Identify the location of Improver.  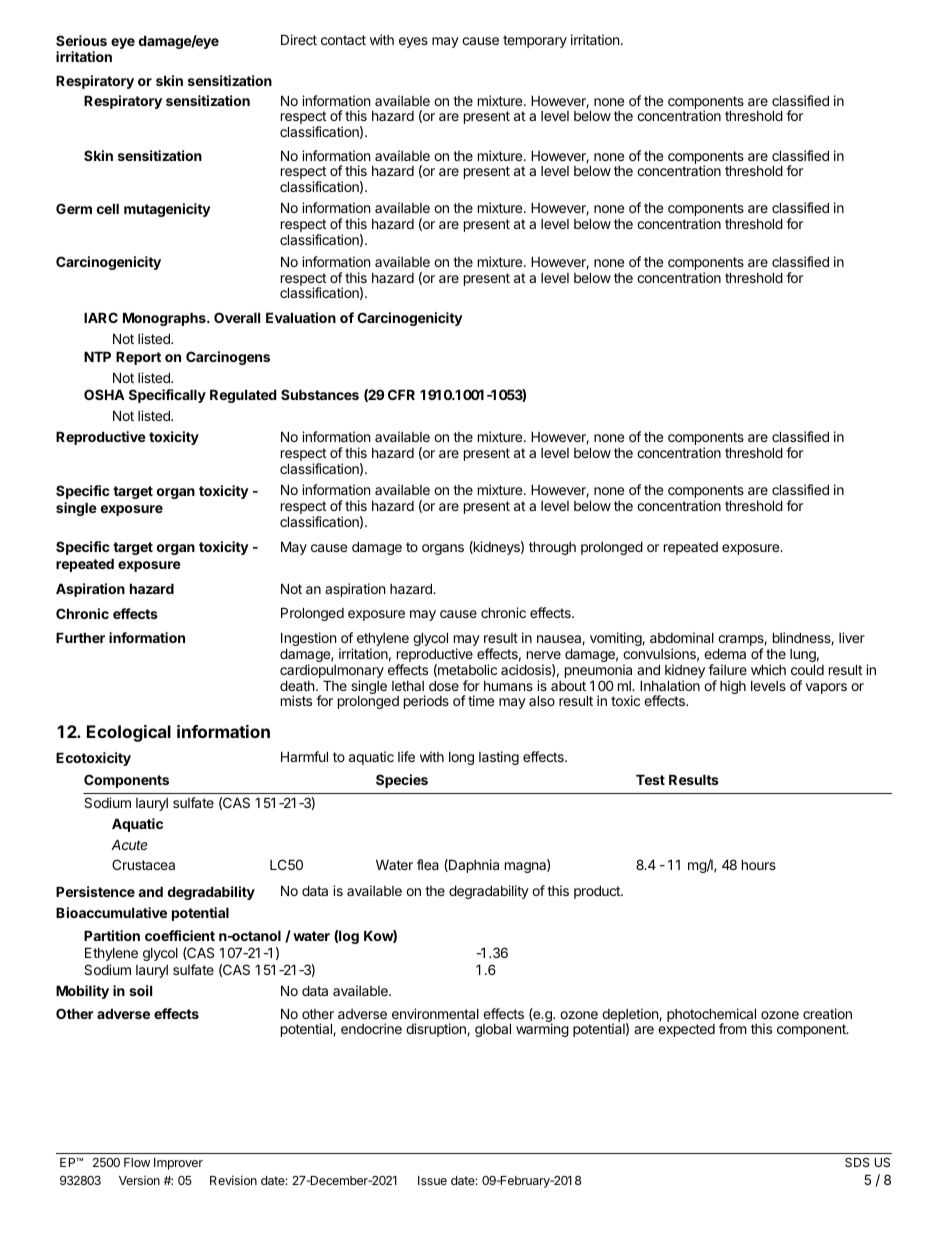
(178, 1164).
